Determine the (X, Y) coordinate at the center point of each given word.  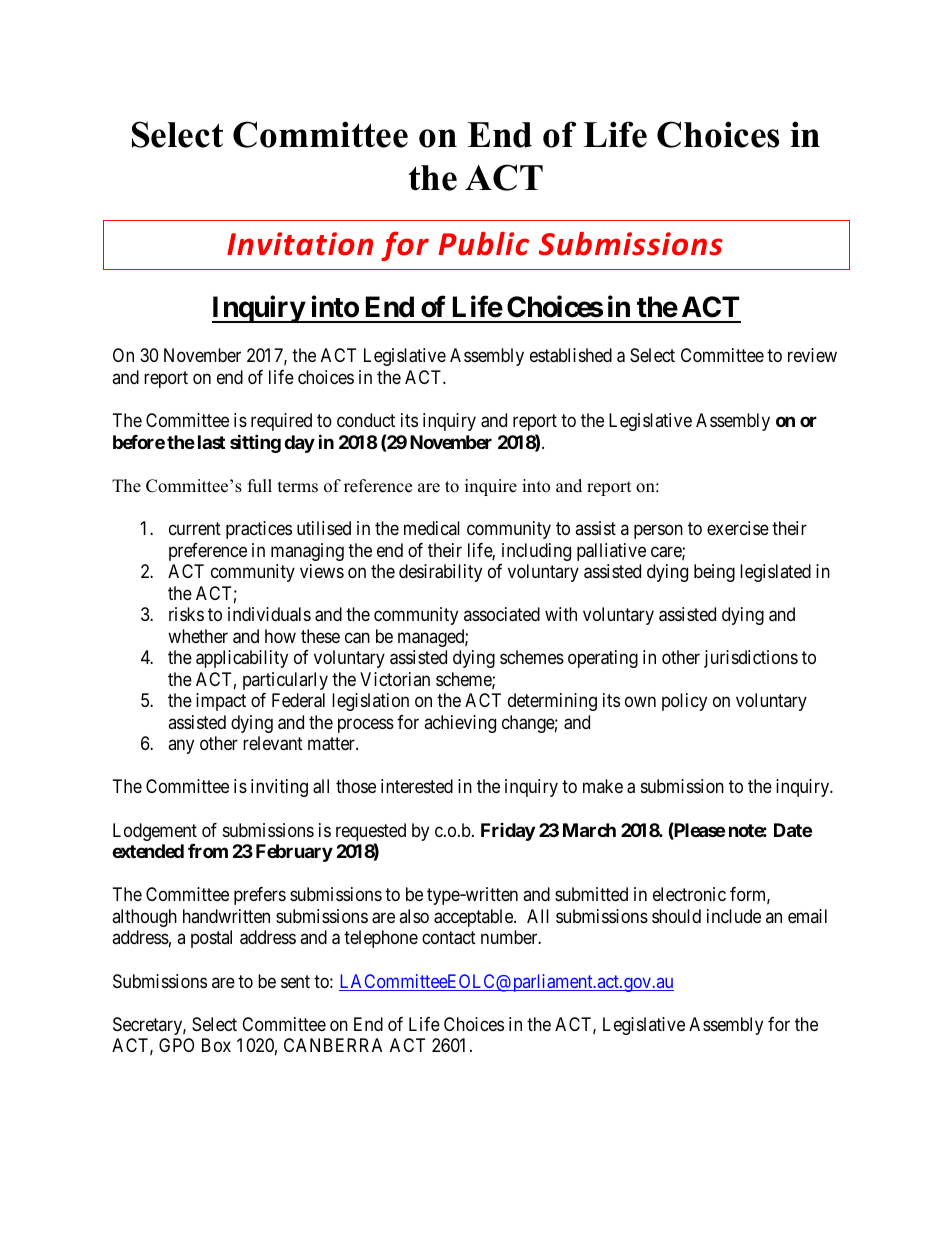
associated (502, 614)
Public (484, 244)
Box (216, 1045)
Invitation (300, 244)
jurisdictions (751, 659)
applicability (242, 659)
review (812, 355)
